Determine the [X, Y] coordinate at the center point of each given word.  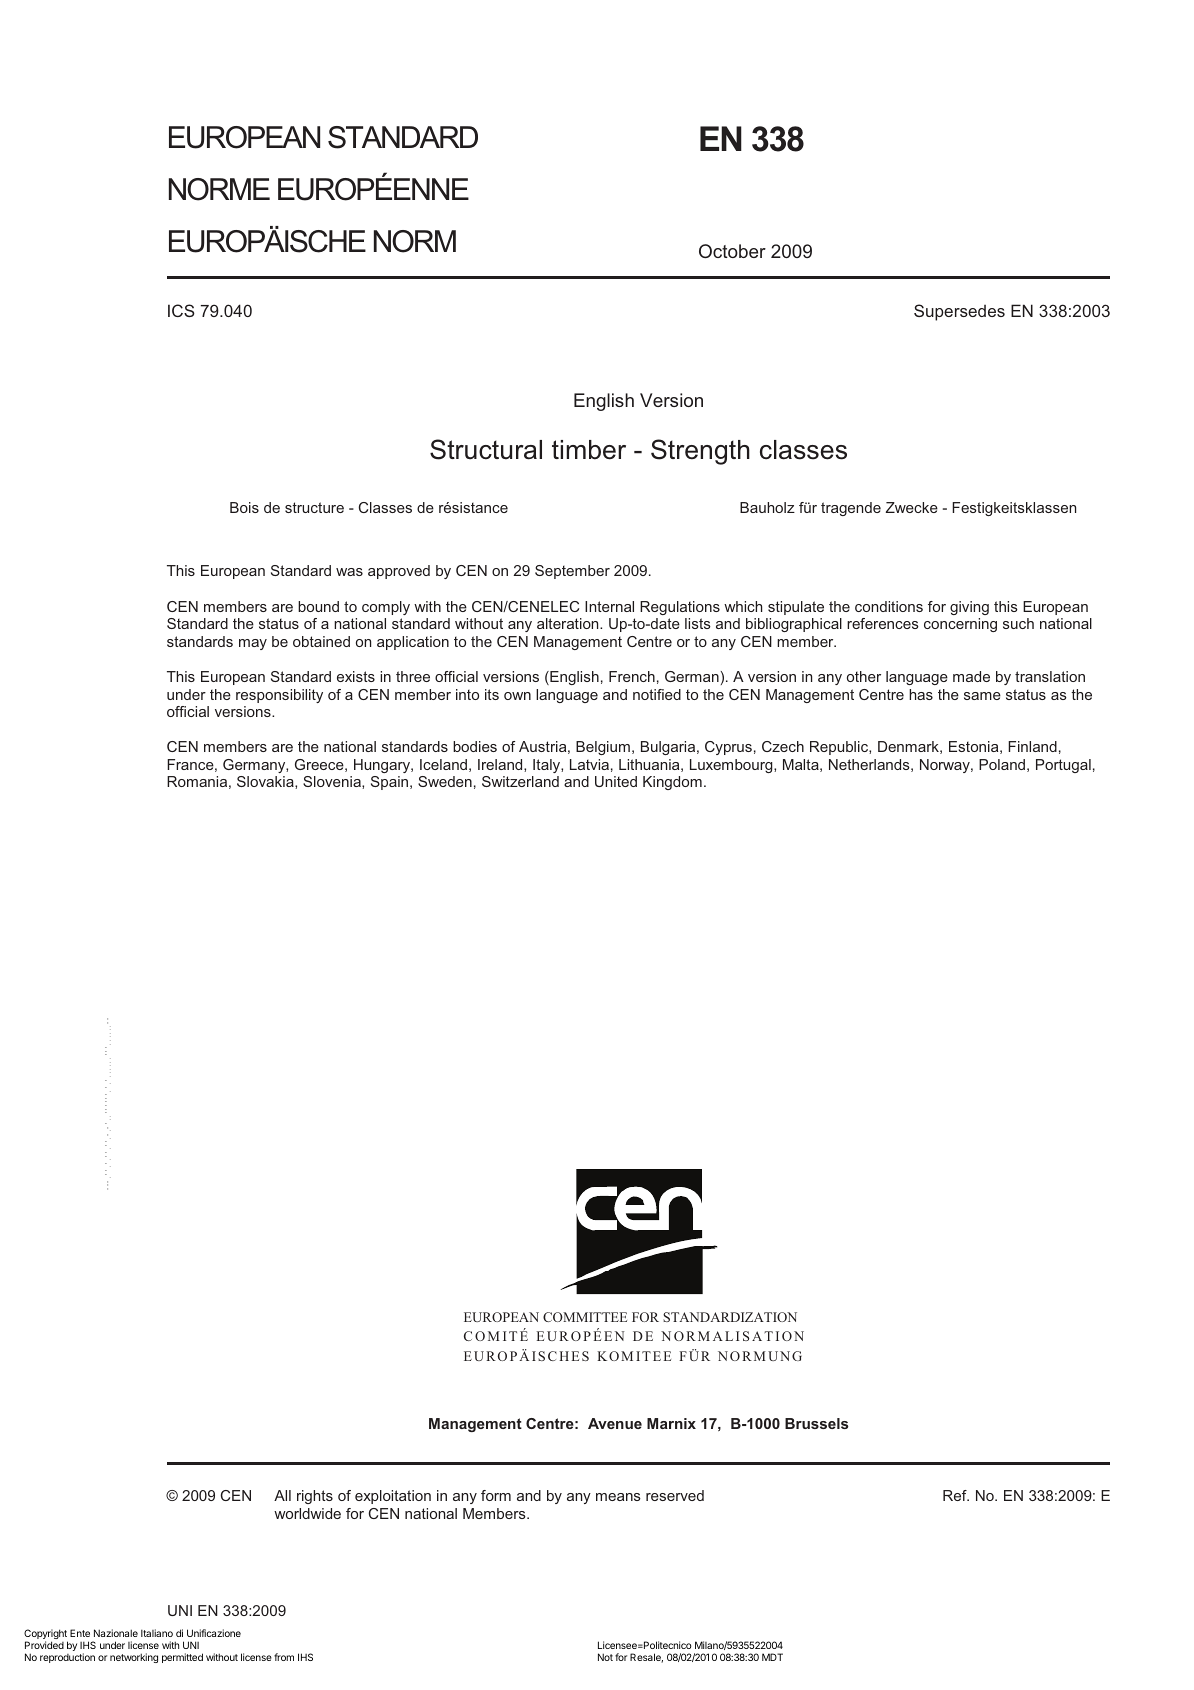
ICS [181, 310]
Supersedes [959, 312]
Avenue [615, 1423]
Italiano [157, 1633]
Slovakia [266, 782]
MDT [772, 1657]
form [496, 1495]
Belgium [603, 748]
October [732, 251]
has [921, 694]
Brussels [817, 1423]
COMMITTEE [585, 1317]
